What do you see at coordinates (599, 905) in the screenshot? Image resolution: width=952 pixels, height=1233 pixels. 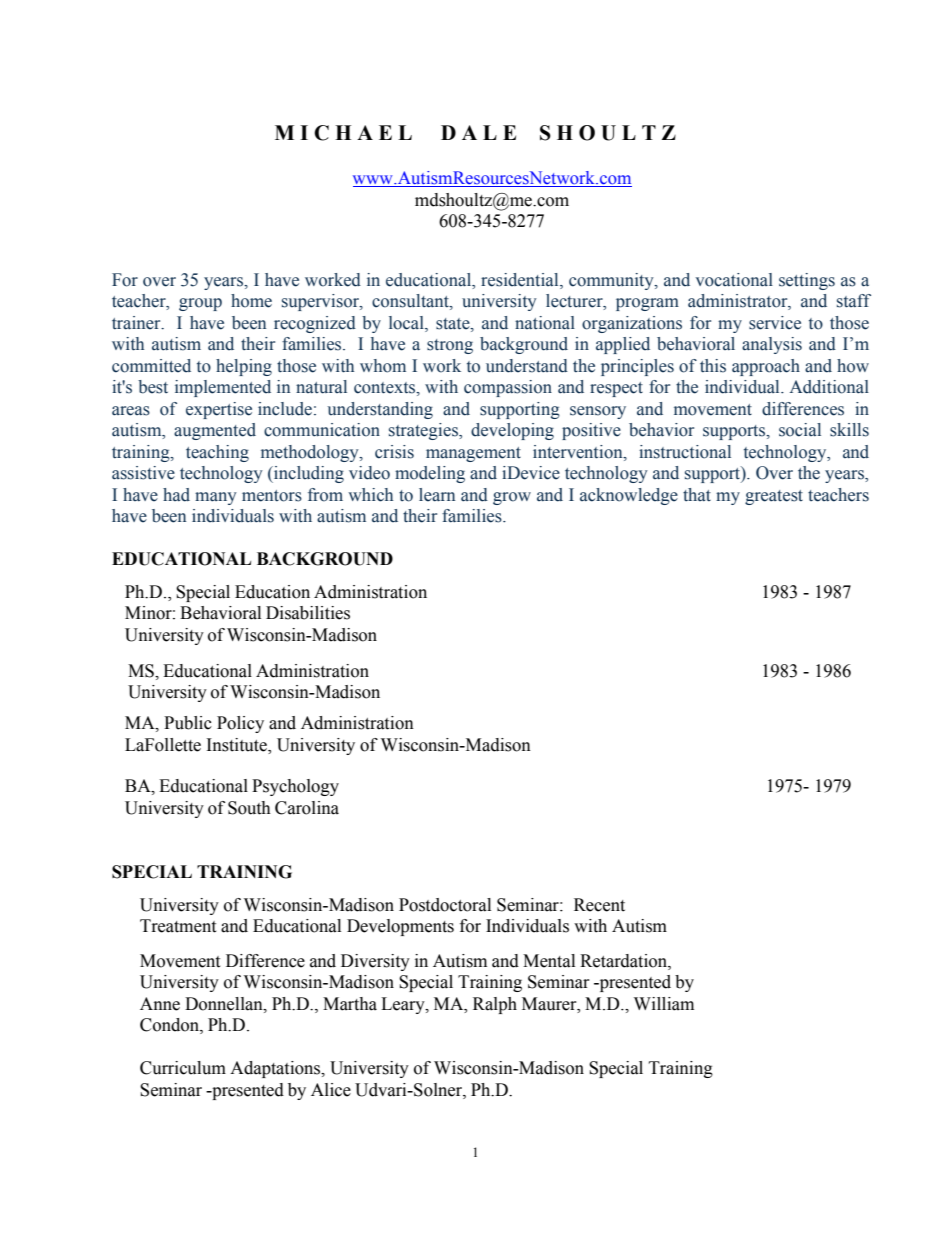 I see `Recent` at bounding box center [599, 905].
